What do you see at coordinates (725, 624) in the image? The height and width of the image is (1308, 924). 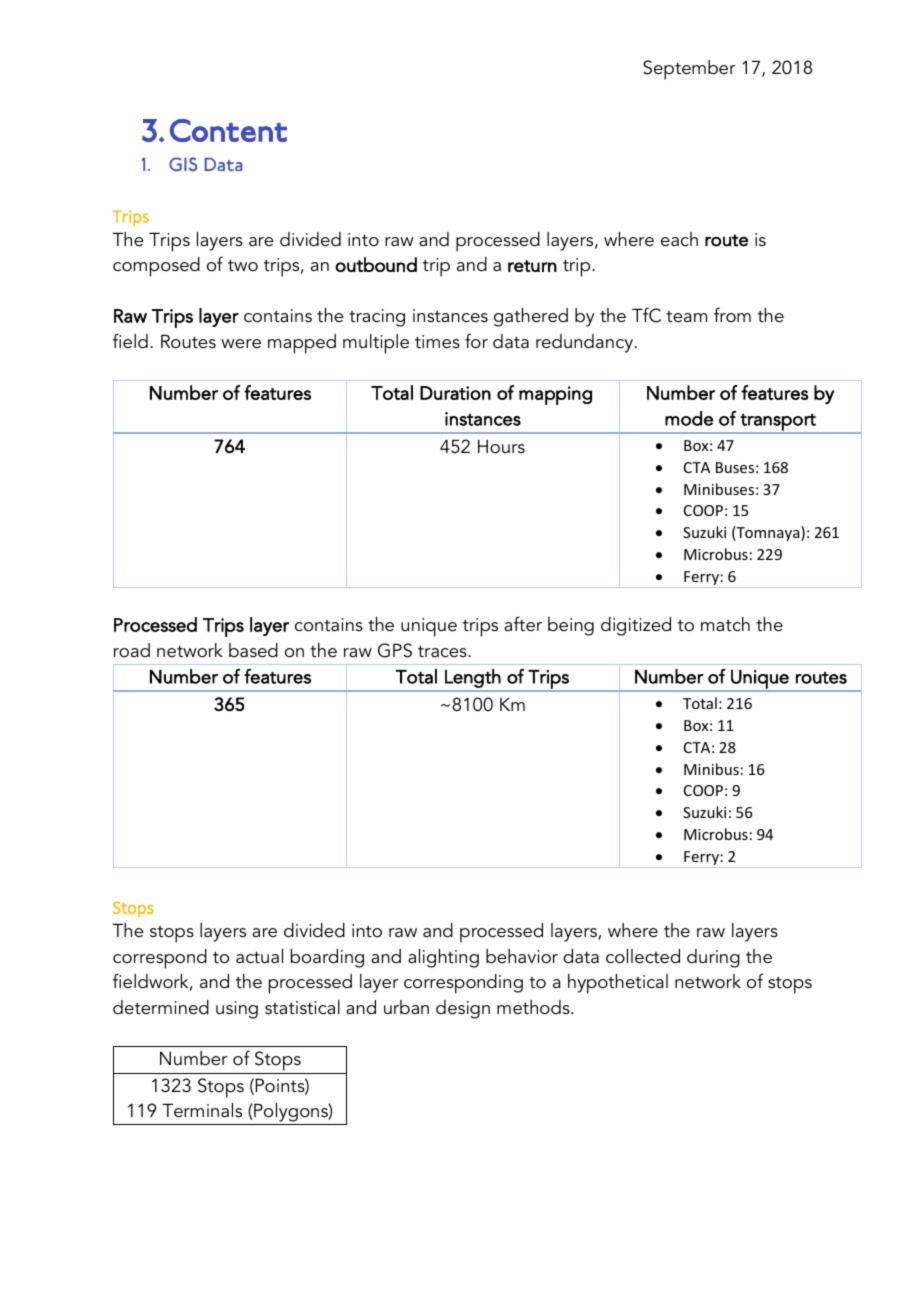 I see `match` at bounding box center [725, 624].
